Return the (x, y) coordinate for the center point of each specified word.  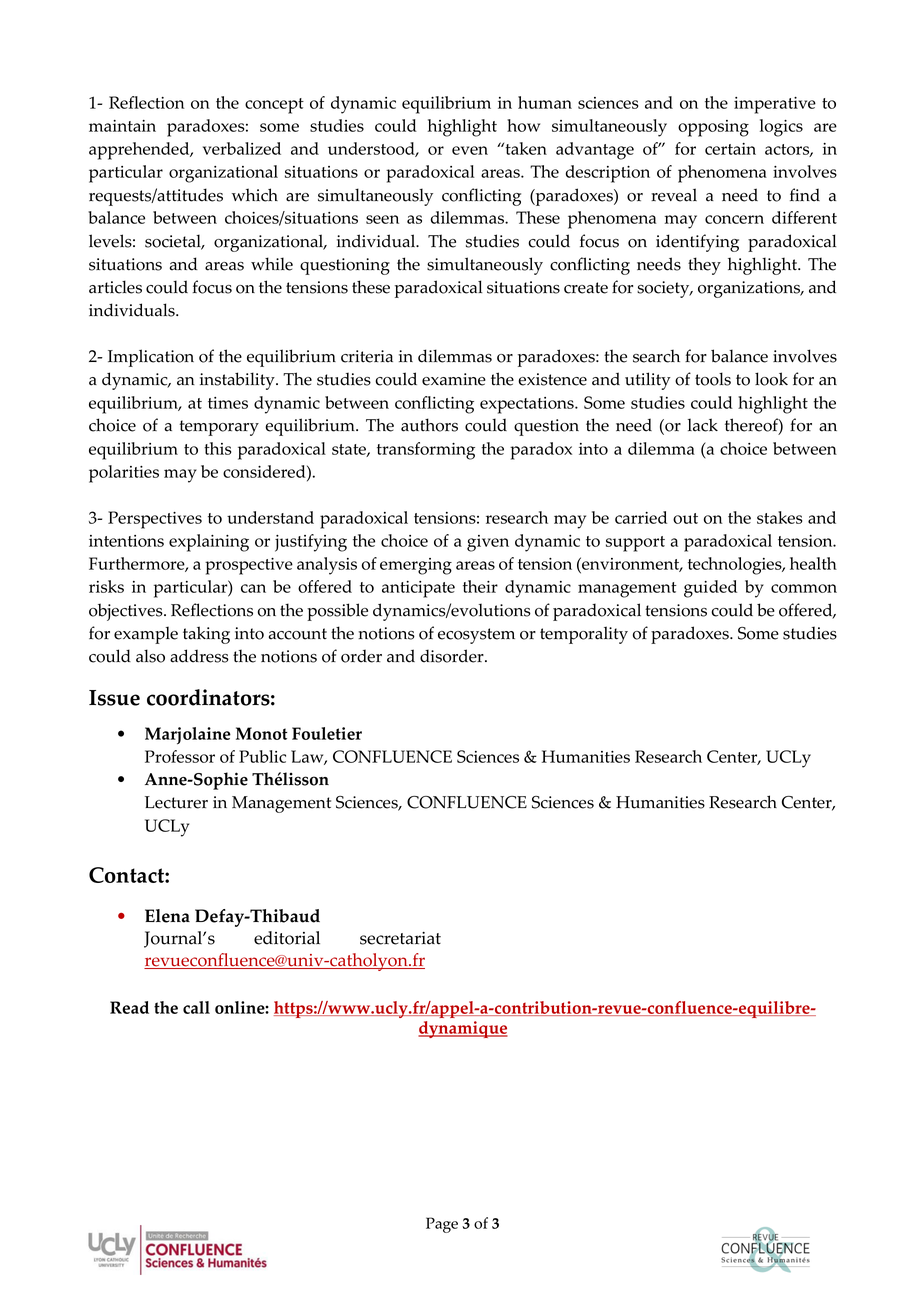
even (470, 150)
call (196, 1007)
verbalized (242, 148)
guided (710, 589)
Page (442, 1225)
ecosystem (476, 636)
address (199, 656)
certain (730, 149)
